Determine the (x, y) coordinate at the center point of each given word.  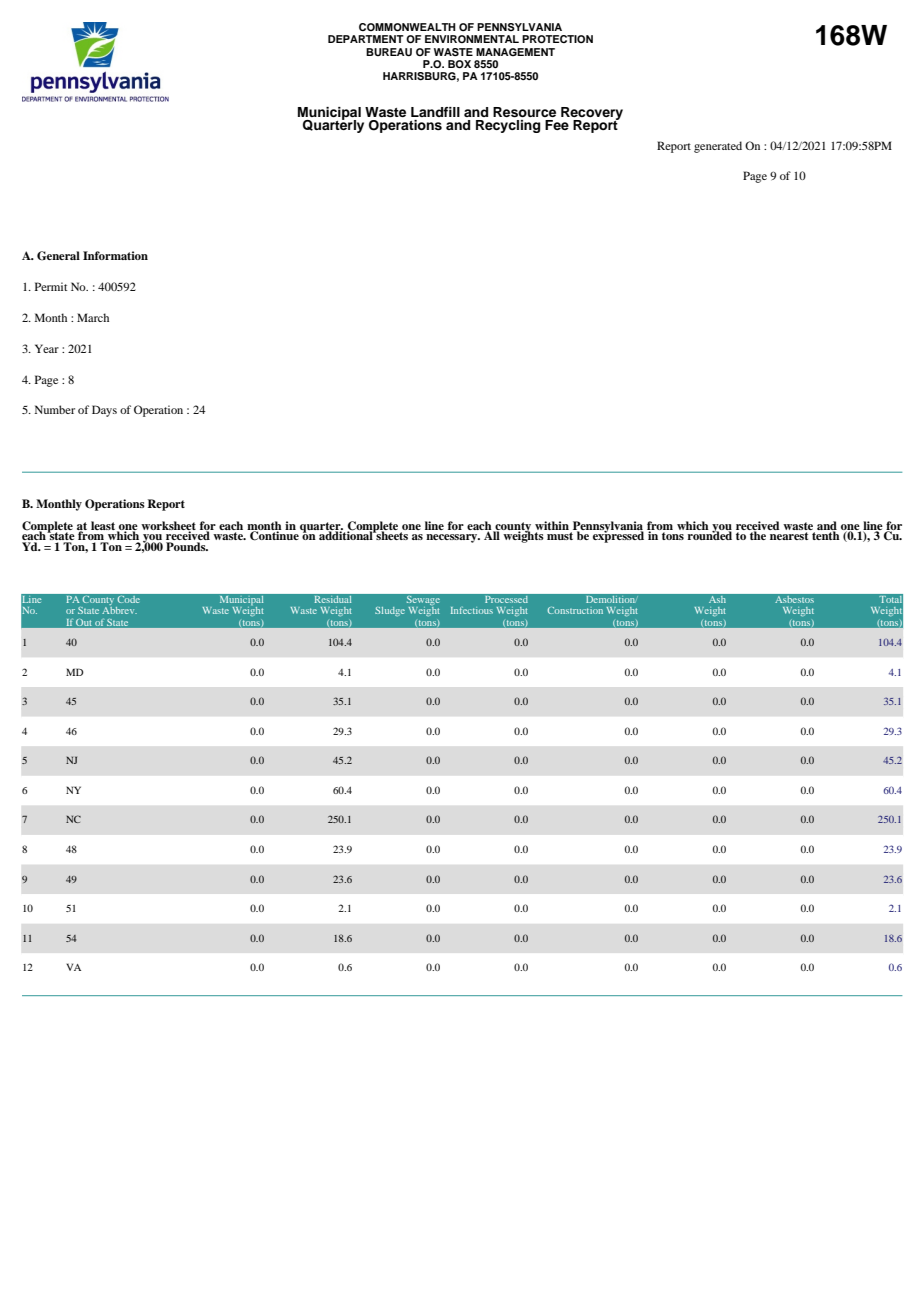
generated (718, 147)
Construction (575, 610)
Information (115, 255)
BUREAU (389, 52)
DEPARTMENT (366, 39)
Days (104, 411)
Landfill (435, 112)
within (552, 525)
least (104, 526)
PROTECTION (557, 39)
